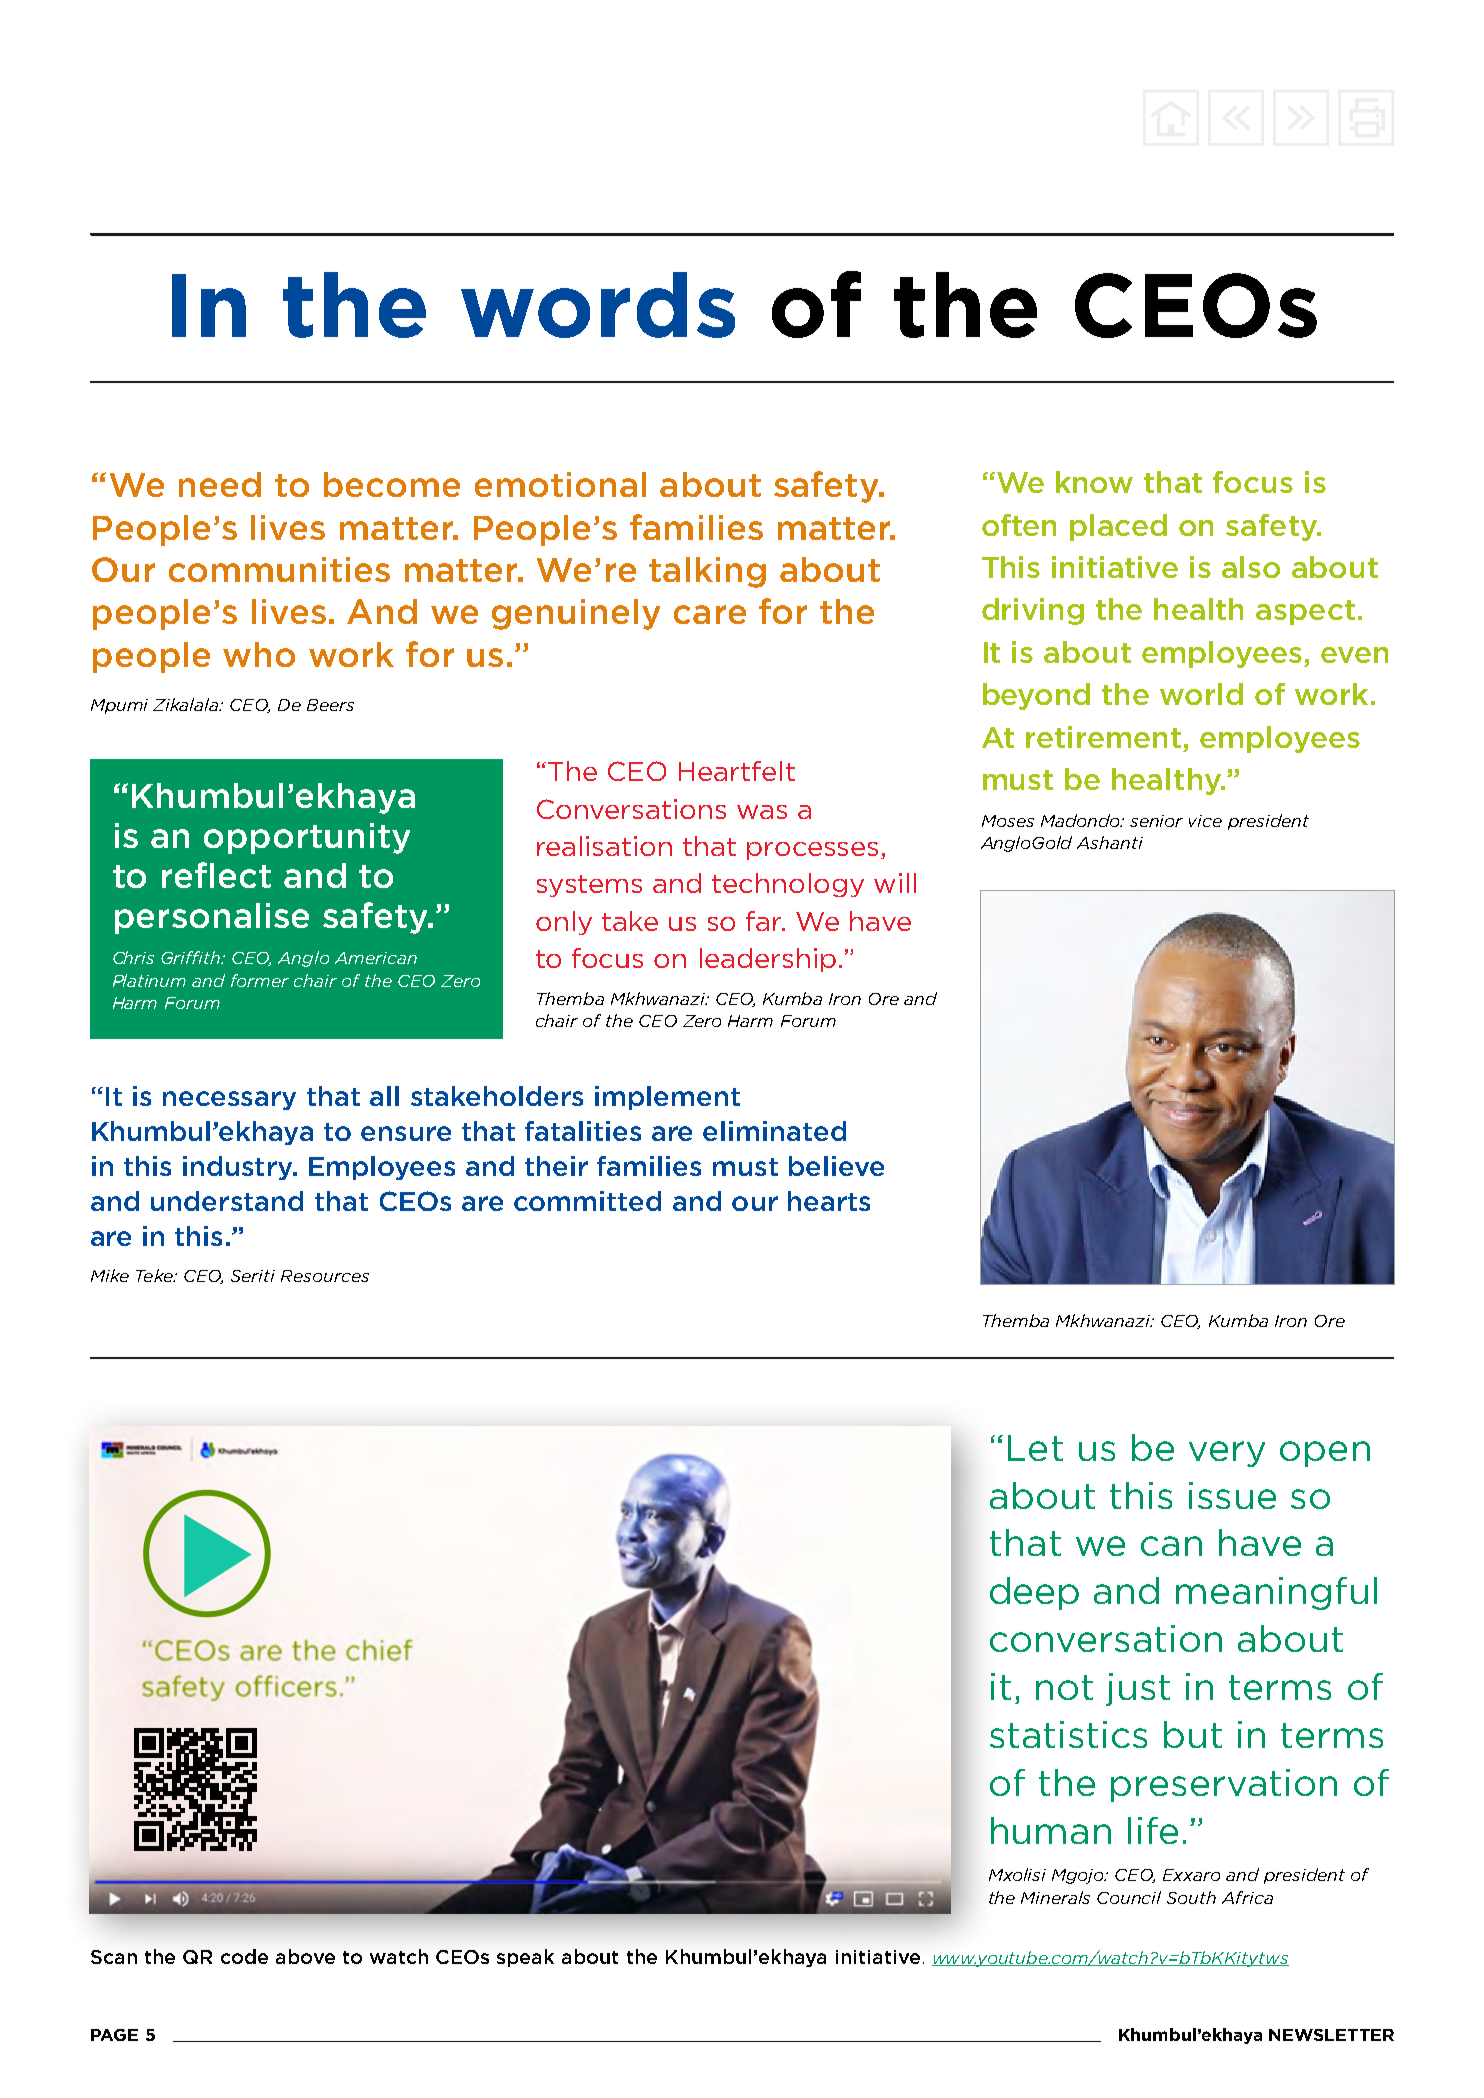  Describe the element at coordinates (737, 771) in the screenshot. I see `Heartfelt` at that location.
